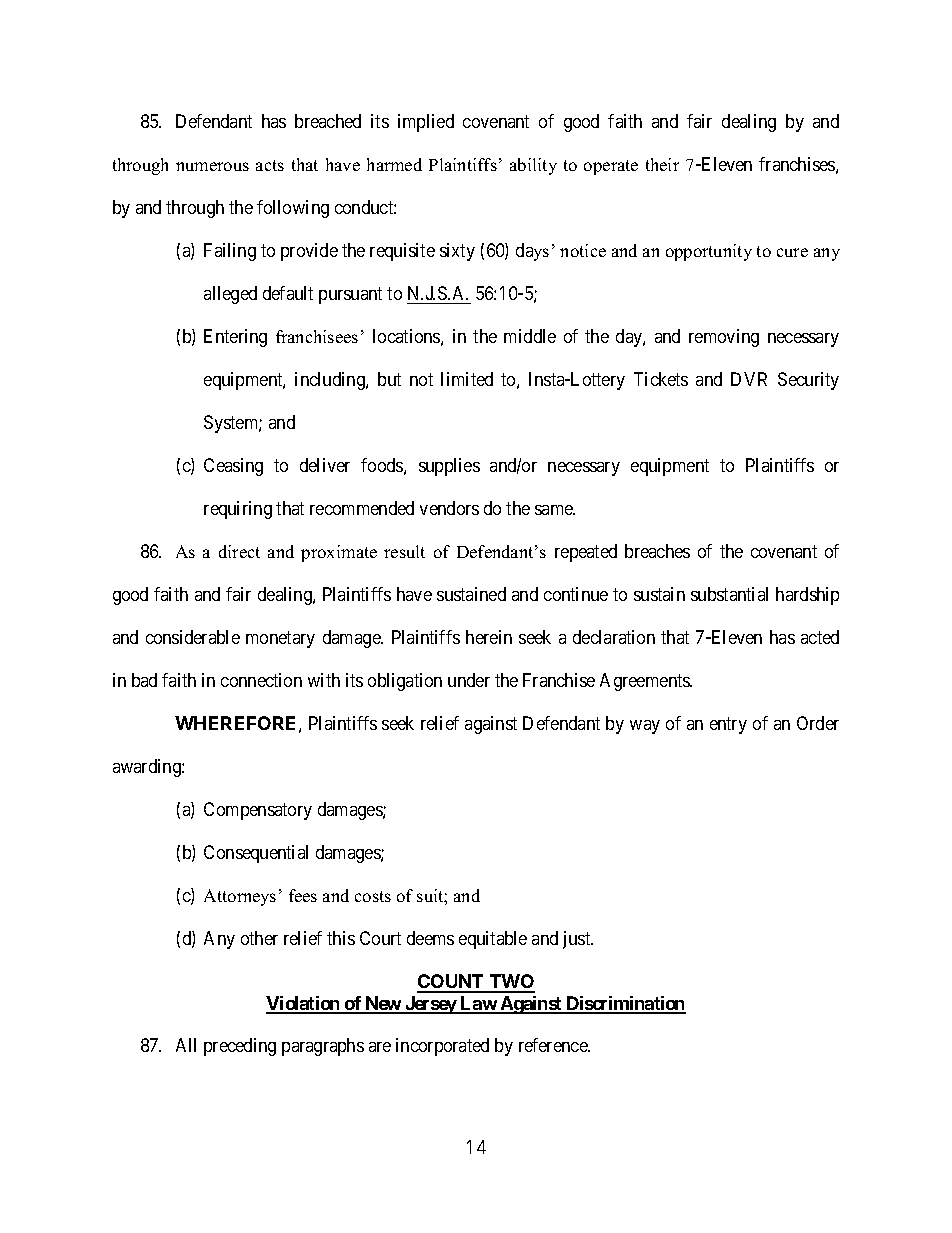 Image resolution: width=952 pixels, height=1233 pixels. What do you see at coordinates (728, 725) in the image?
I see `entry` at bounding box center [728, 725].
